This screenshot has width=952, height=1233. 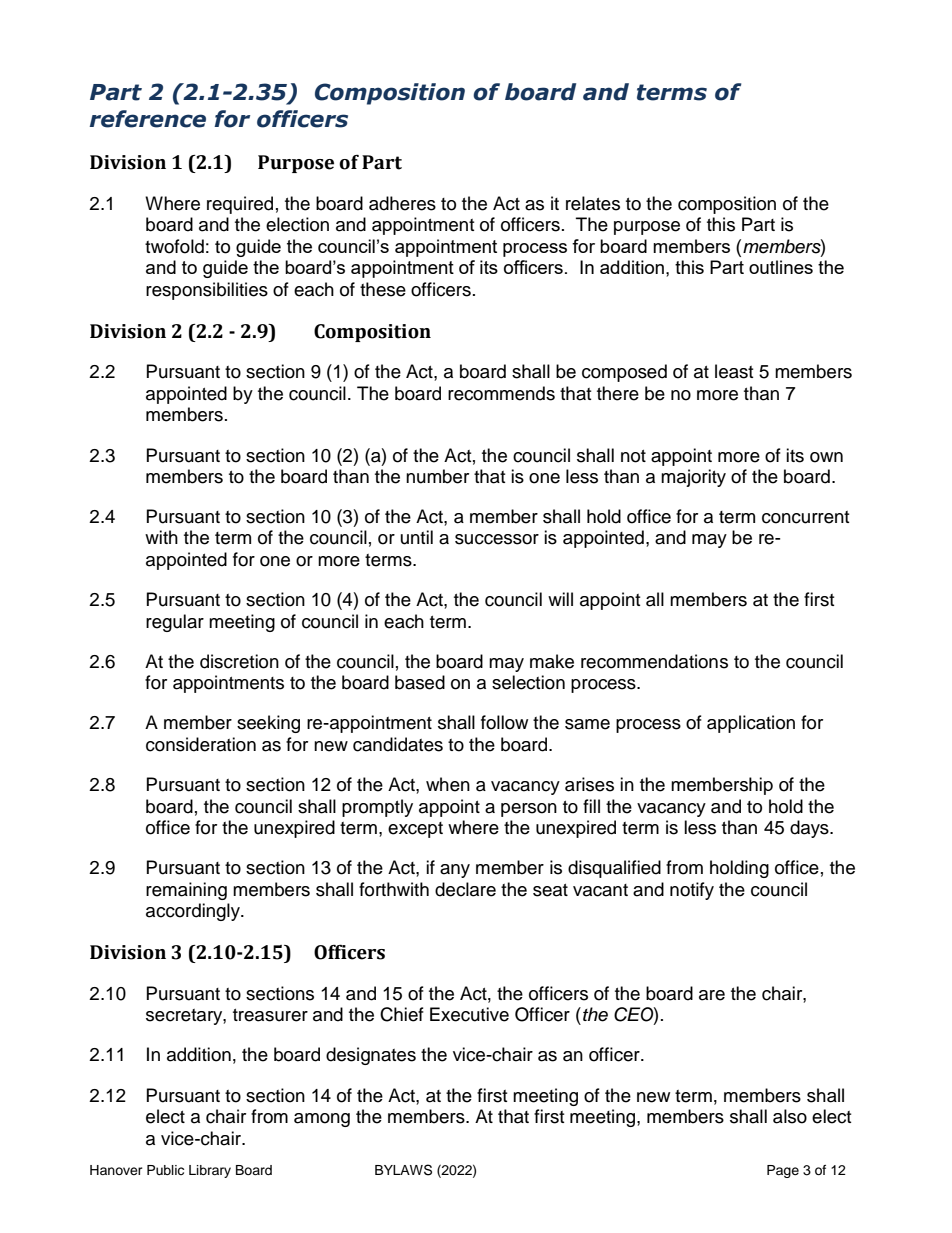 What do you see at coordinates (403, 1170) in the screenshot?
I see `BYLAWS` at bounding box center [403, 1170].
